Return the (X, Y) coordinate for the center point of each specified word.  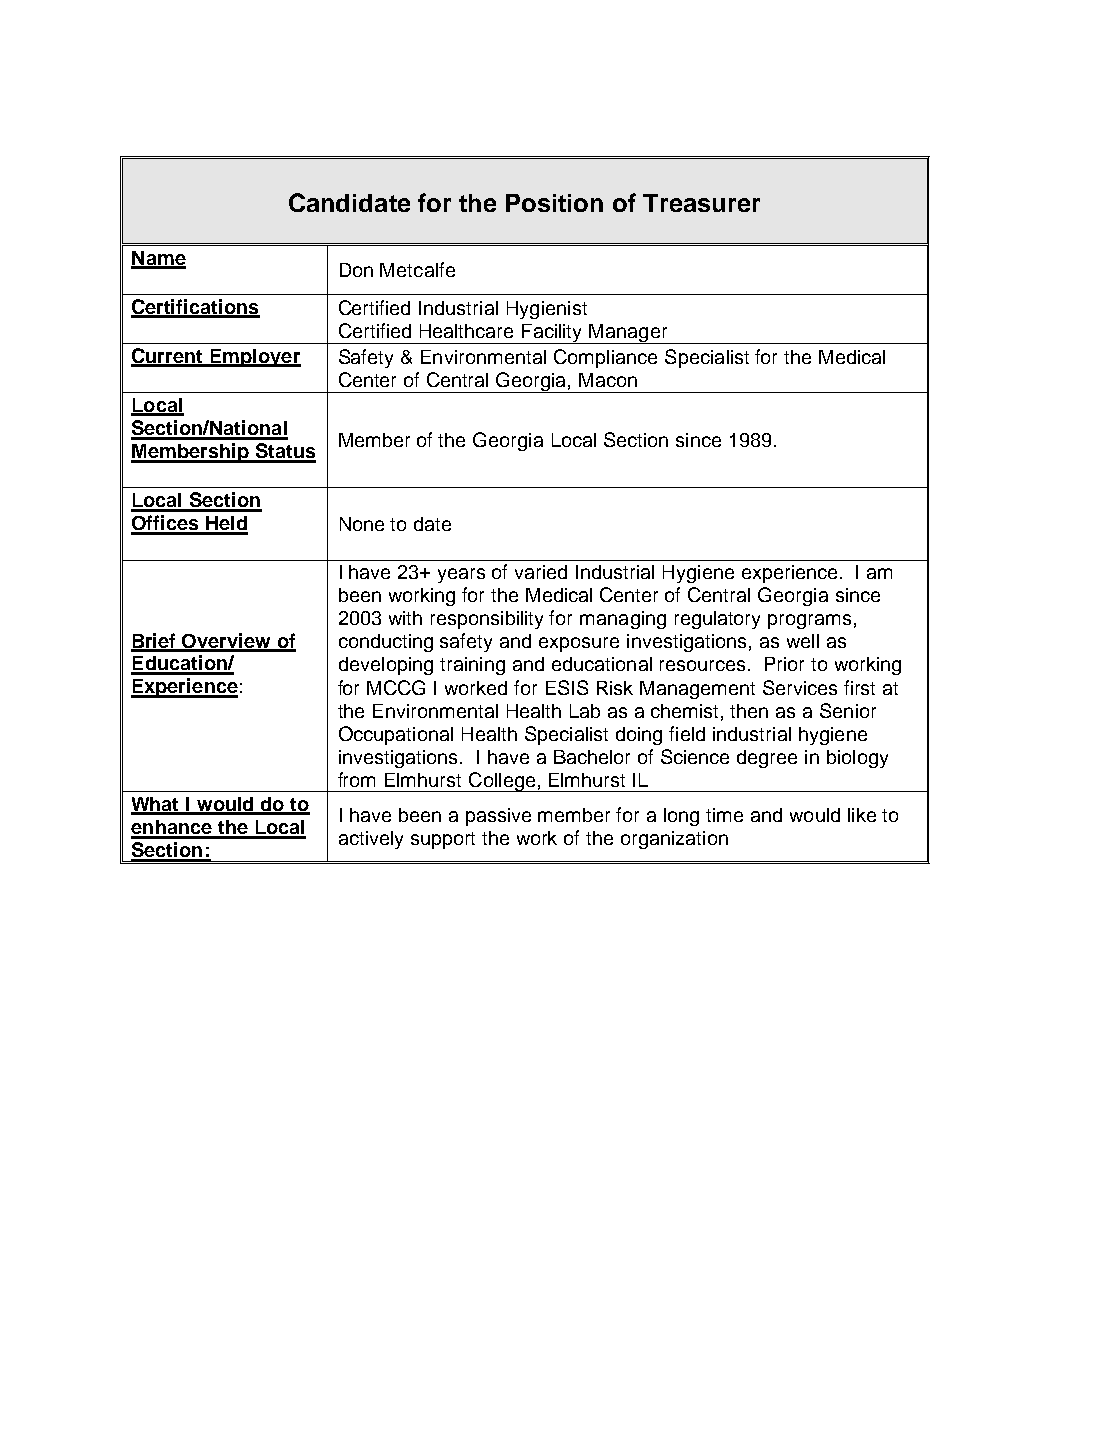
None (362, 524)
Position (554, 203)
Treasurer (701, 203)
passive (498, 817)
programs (809, 621)
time (724, 815)
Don (356, 270)
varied (541, 572)
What (156, 805)
